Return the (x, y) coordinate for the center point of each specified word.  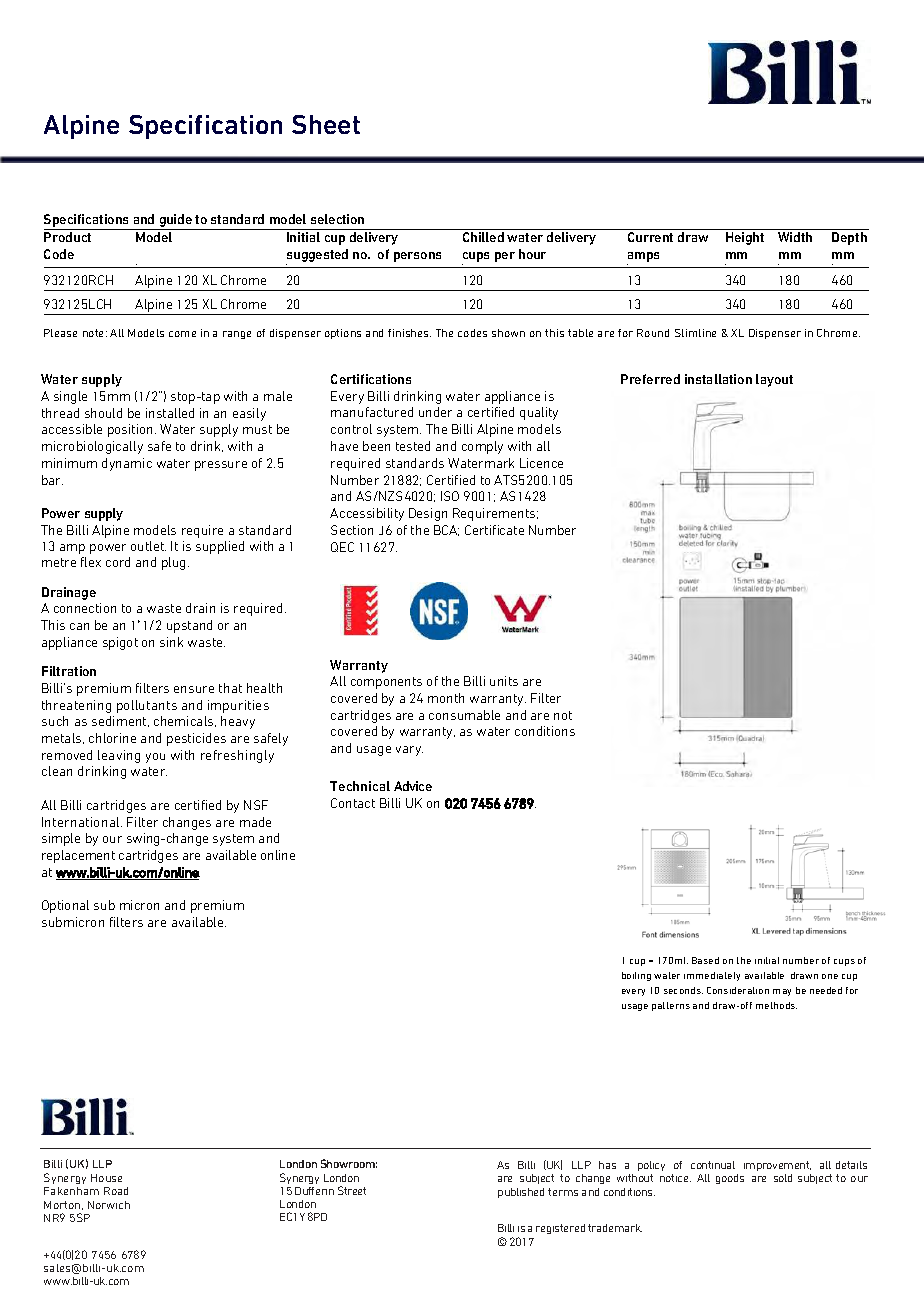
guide (175, 222)
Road (116, 1191)
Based (705, 960)
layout (774, 380)
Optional (65, 906)
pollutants (147, 706)
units (504, 681)
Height (745, 238)
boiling (636, 976)
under (435, 412)
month (446, 698)
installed (170, 413)
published (521, 1193)
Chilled (483, 237)
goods (730, 1179)
